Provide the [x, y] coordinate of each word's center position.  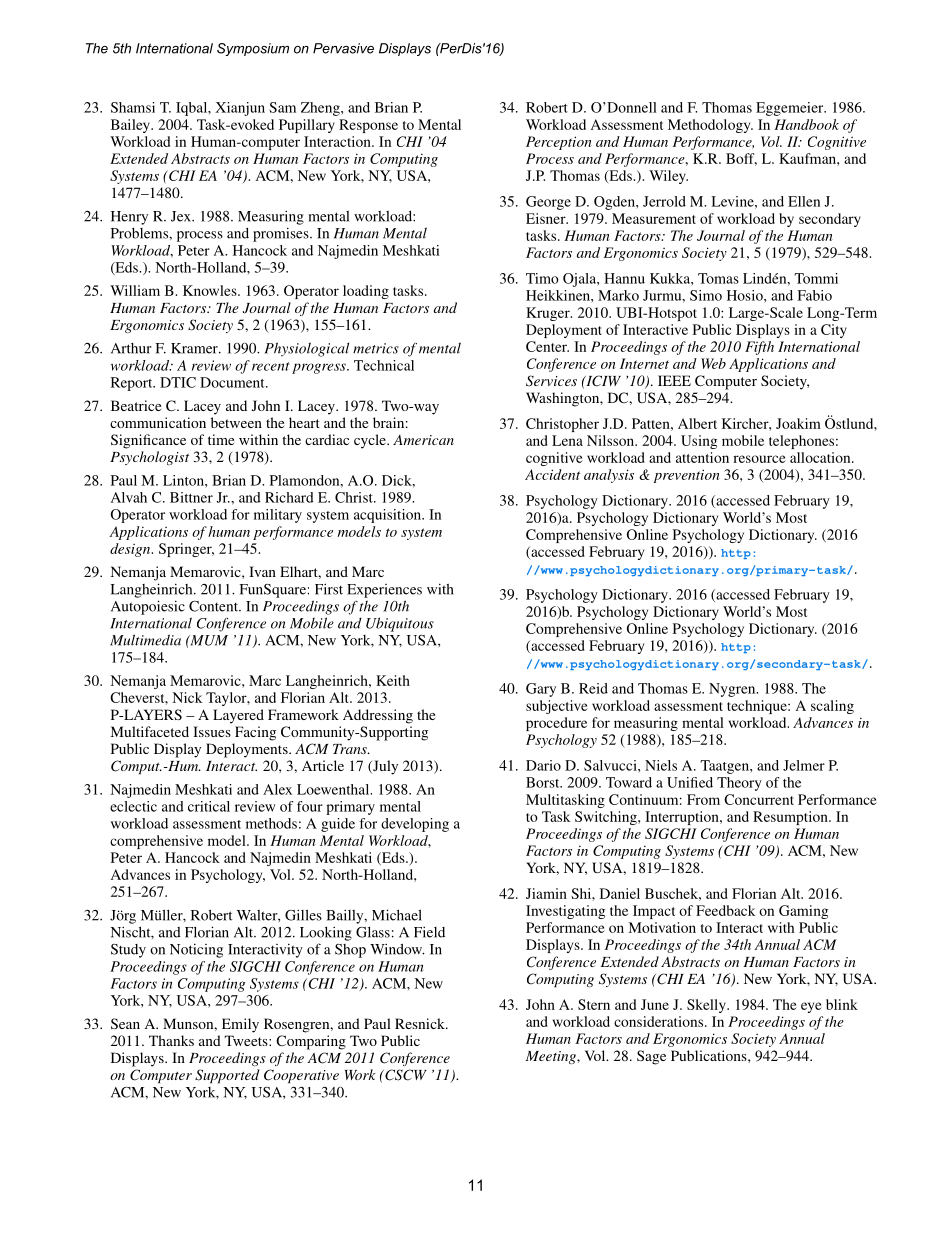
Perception [559, 143]
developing [415, 825]
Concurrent [759, 799]
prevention [686, 476]
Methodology [710, 126]
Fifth [759, 348]
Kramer [195, 348]
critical [209, 806]
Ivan [262, 571]
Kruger [549, 314]
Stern [594, 1004]
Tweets [247, 1040]
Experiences [384, 591]
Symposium [253, 49]
